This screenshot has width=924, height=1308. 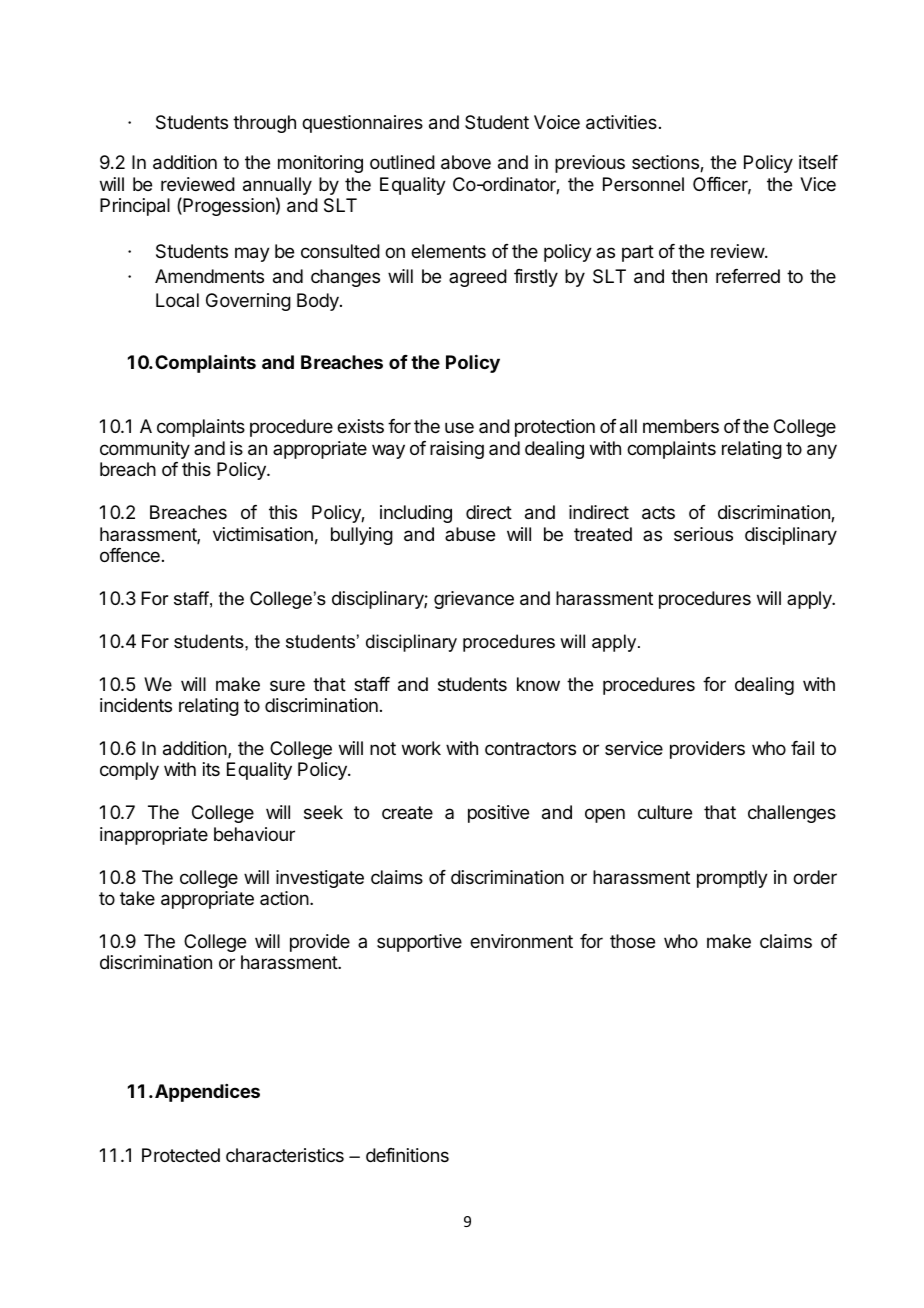 I want to click on above, so click(x=466, y=162).
